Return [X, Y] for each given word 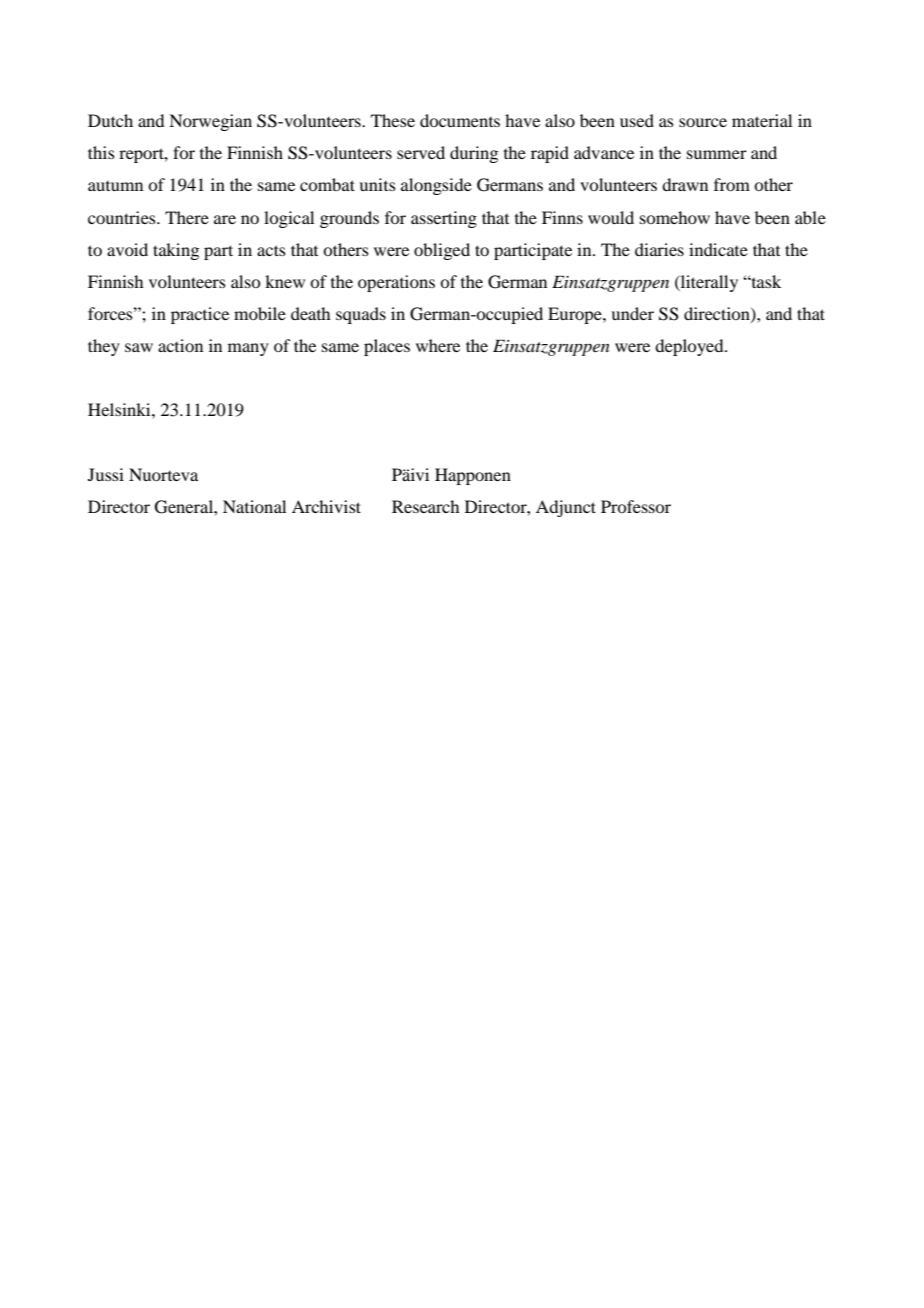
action [180, 345]
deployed [690, 347]
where [438, 345]
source [703, 122]
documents [460, 120]
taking [176, 251]
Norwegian [210, 122]
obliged [442, 251]
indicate [718, 249]
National [254, 506]
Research [425, 506]
